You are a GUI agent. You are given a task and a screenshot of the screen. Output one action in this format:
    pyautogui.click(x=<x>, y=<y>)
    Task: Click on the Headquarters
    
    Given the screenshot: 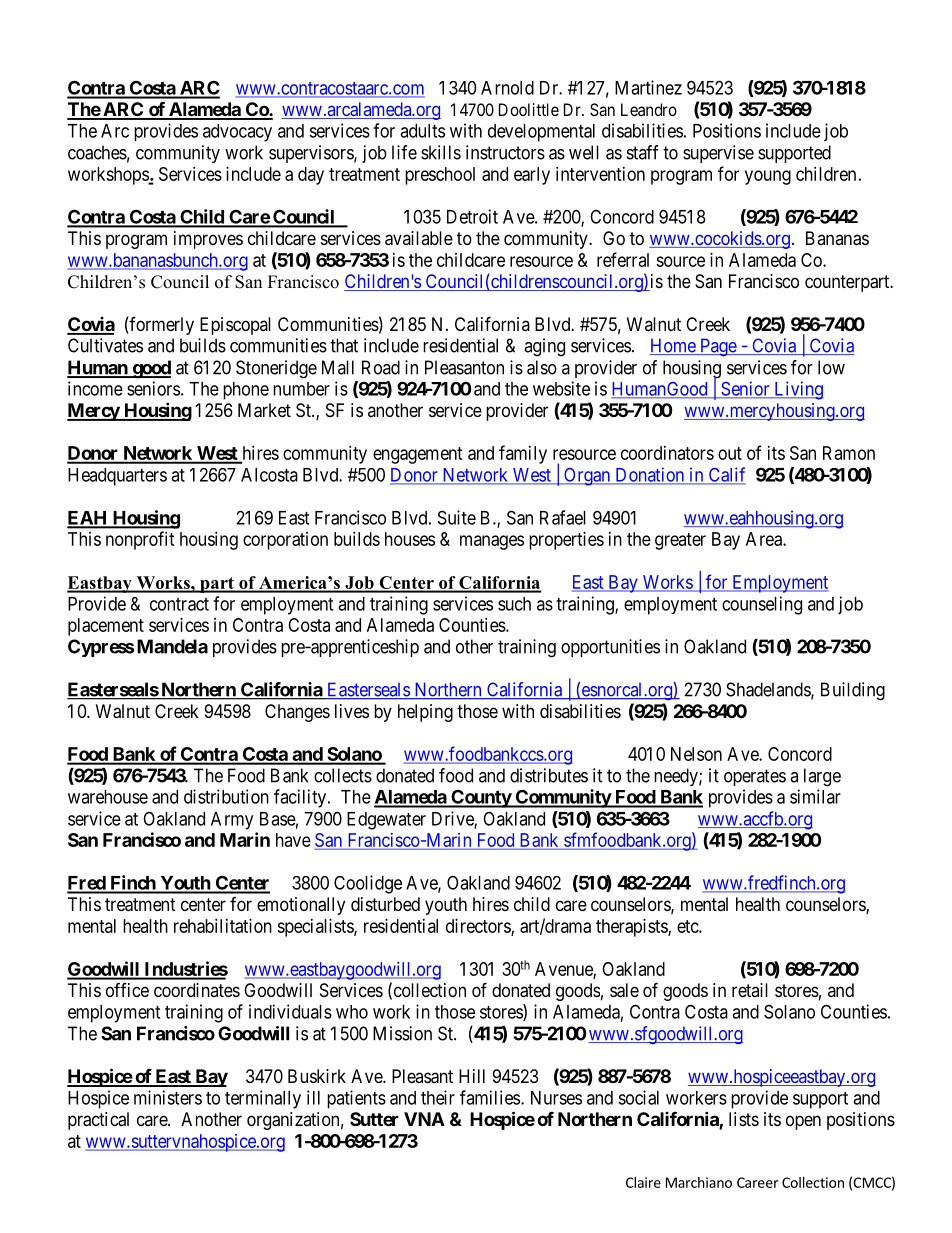 What is the action you would take?
    pyautogui.click(x=117, y=477)
